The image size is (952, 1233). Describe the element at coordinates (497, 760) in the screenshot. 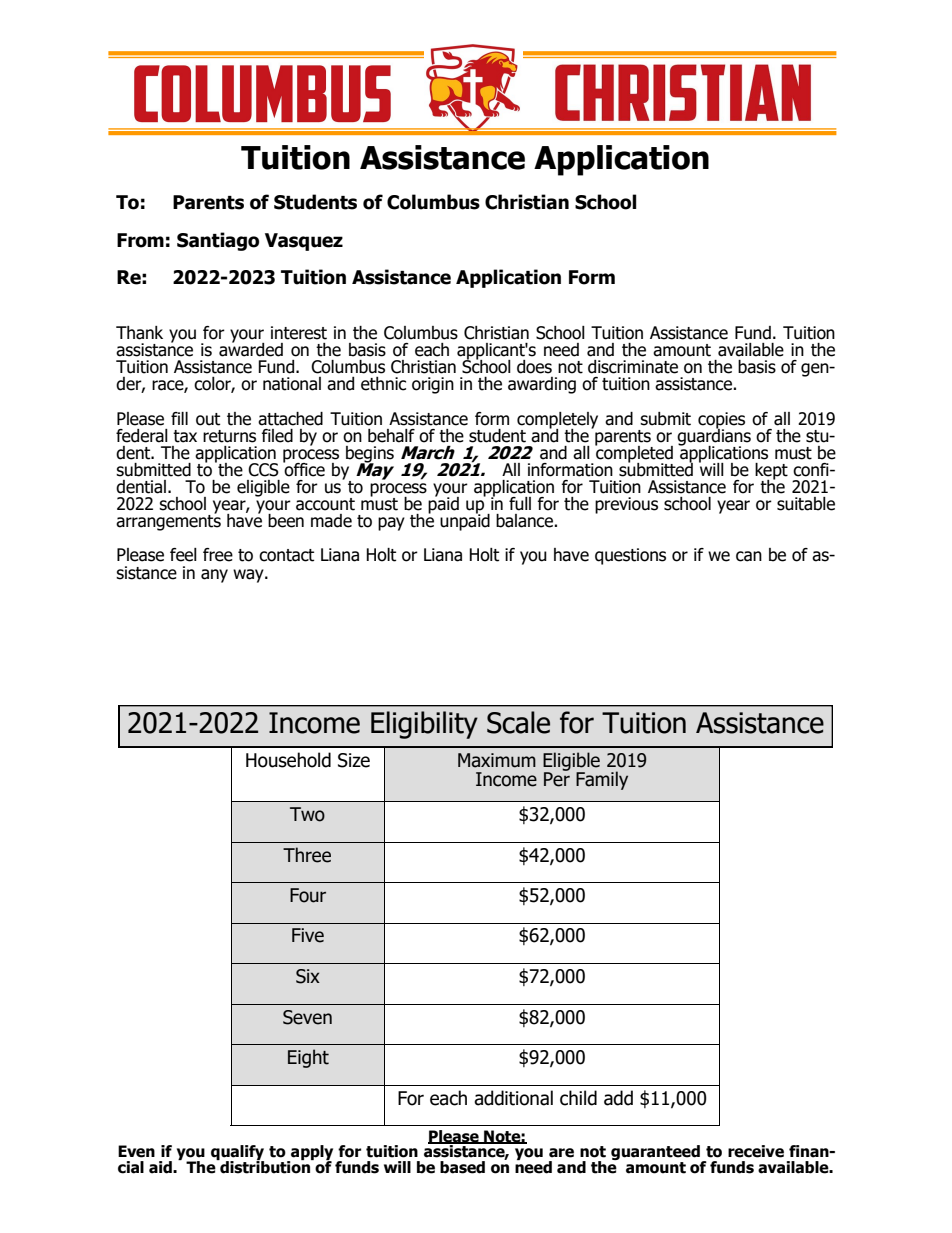

I see `Maximum` at that location.
